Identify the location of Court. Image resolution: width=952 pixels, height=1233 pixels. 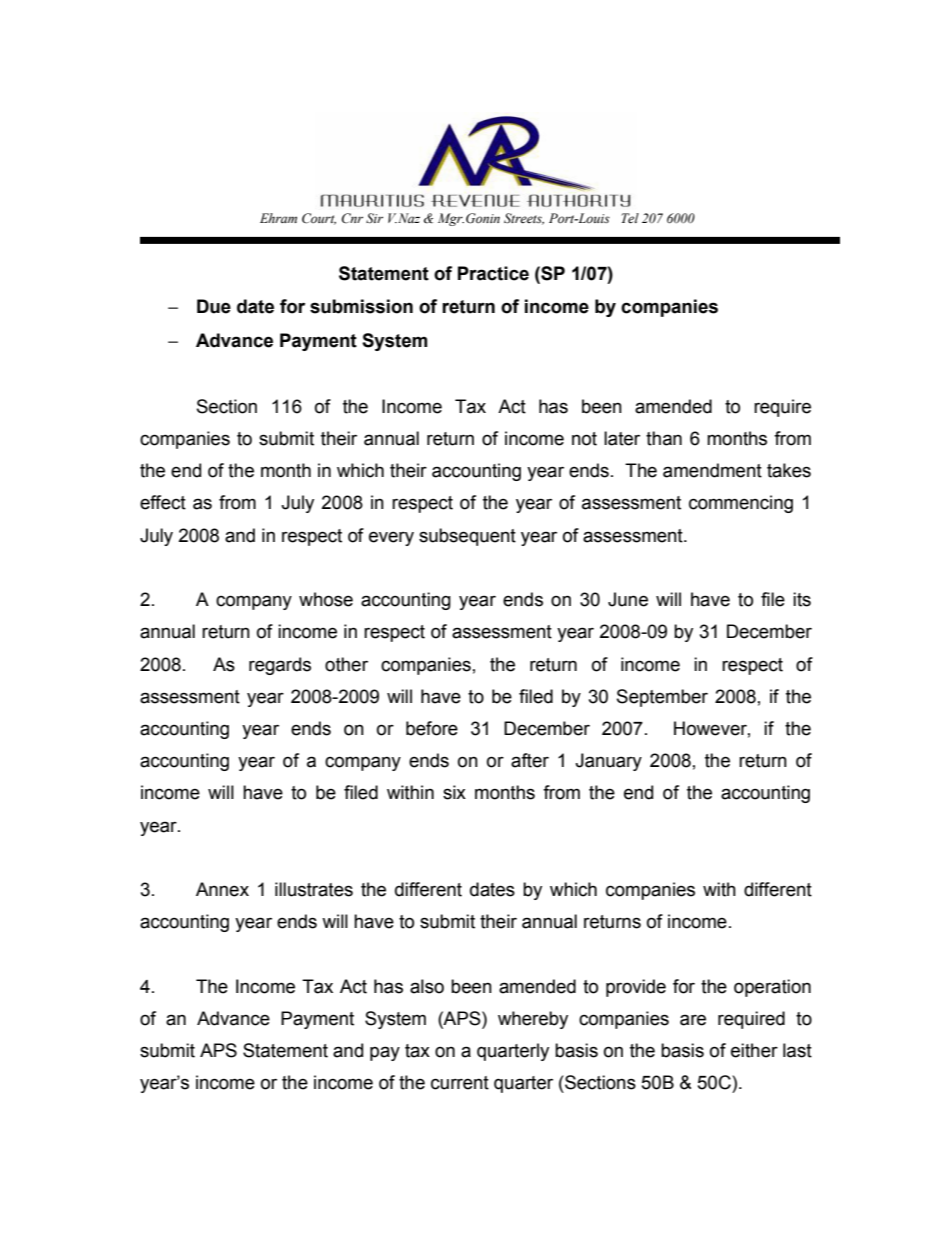
(319, 219).
